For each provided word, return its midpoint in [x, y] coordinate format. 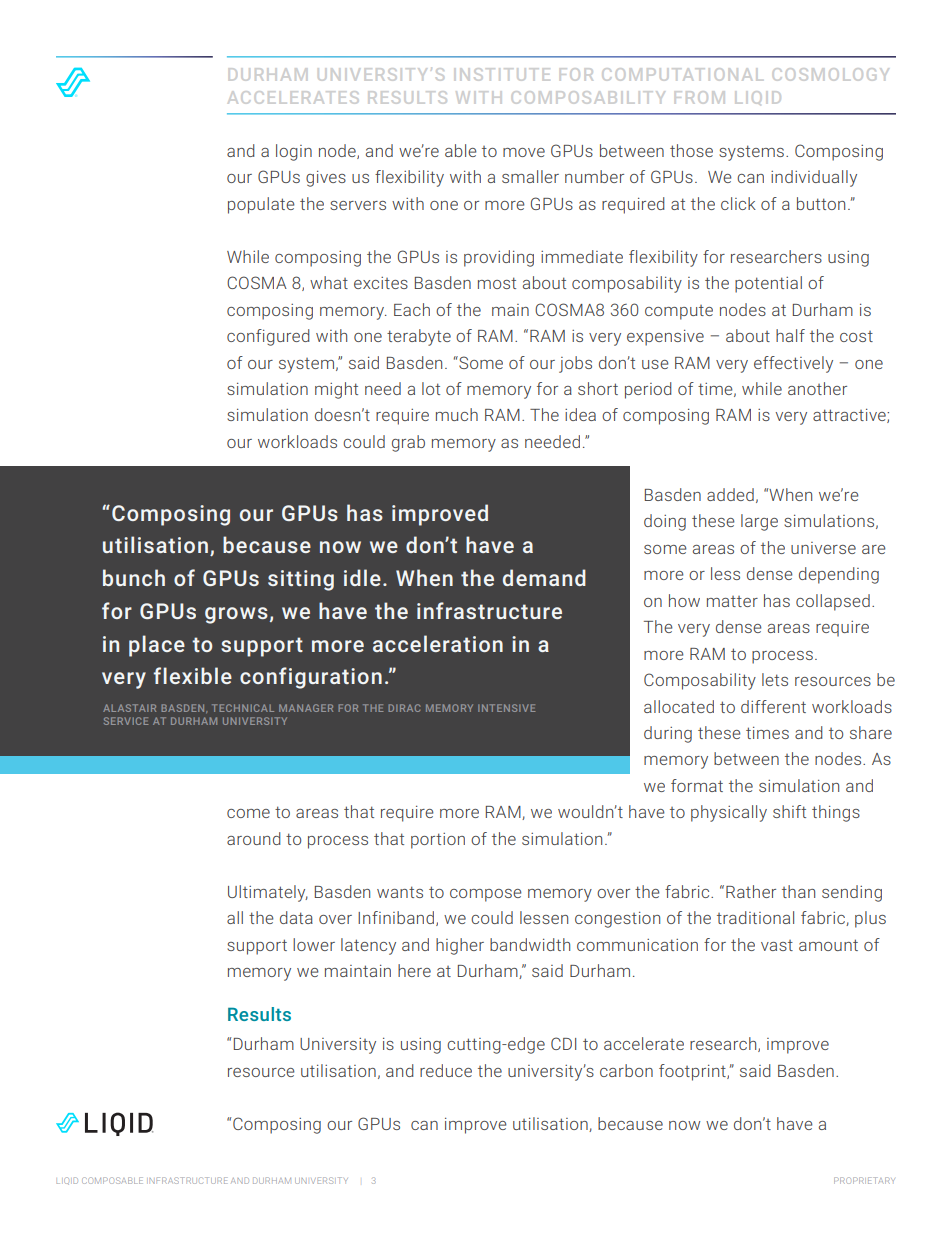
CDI [563, 1043]
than [798, 891]
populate [261, 205]
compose [486, 895]
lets [775, 679]
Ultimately [268, 893]
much [457, 414]
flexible [193, 675]
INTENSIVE [506, 708]
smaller [530, 176]
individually [814, 178]
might [336, 390]
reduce [446, 1070]
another [817, 388]
